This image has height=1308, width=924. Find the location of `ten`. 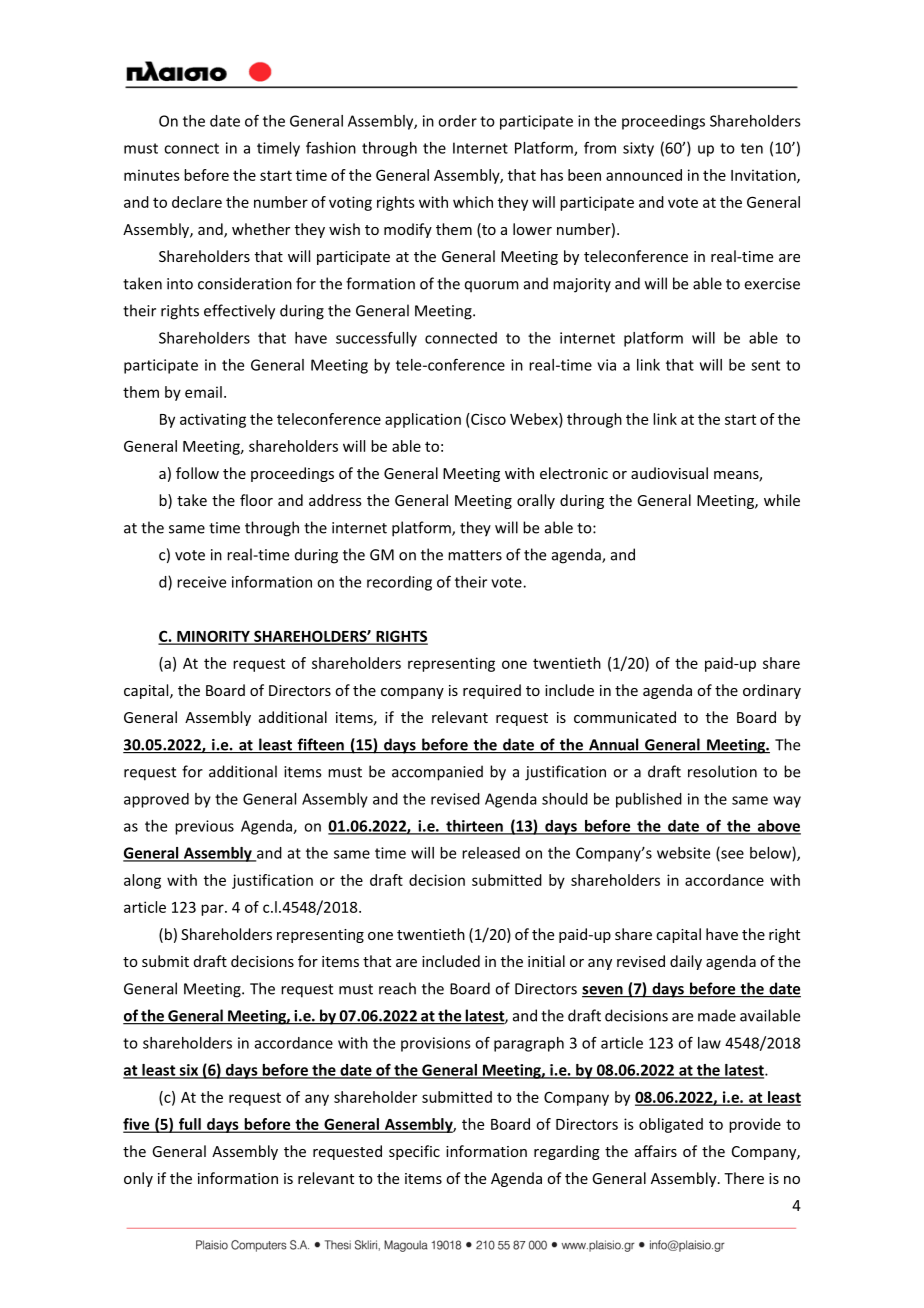

ten is located at coordinates (752, 148).
